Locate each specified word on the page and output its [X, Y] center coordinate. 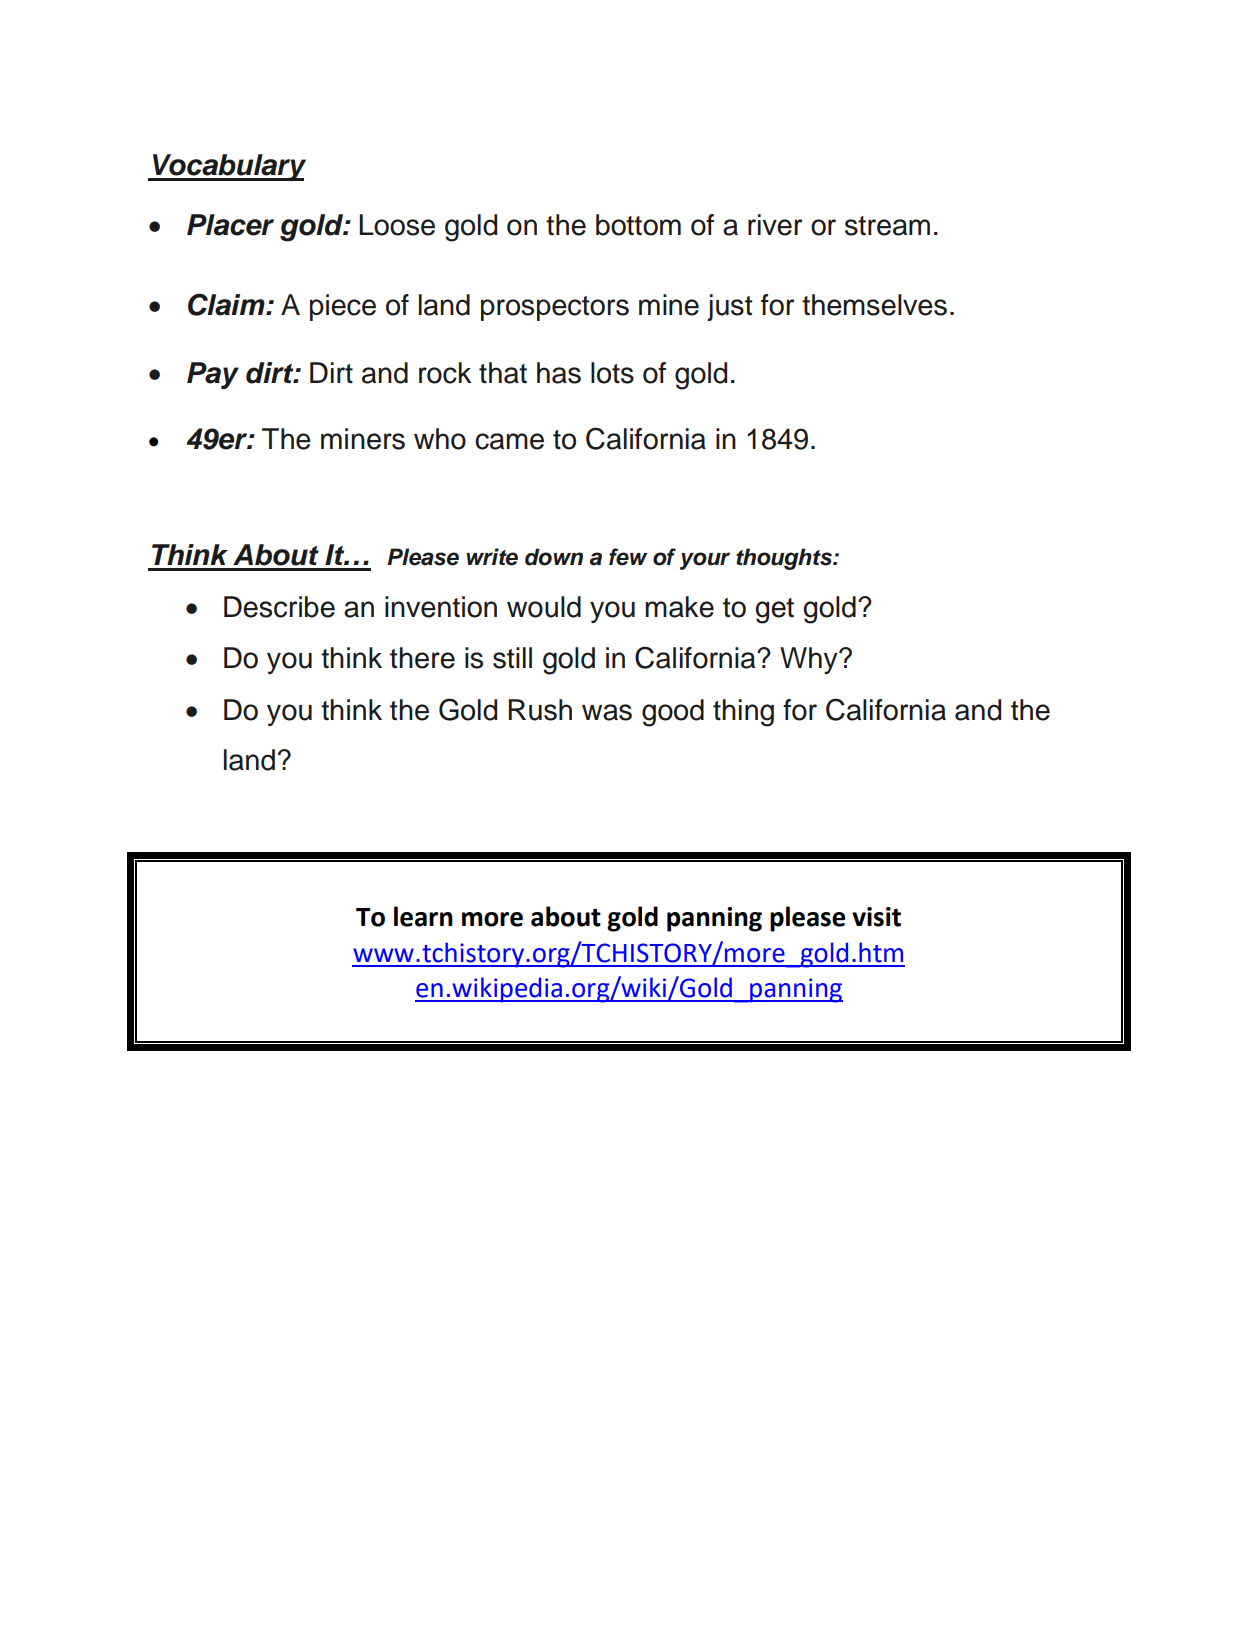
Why [810, 660]
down [554, 557]
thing [743, 713]
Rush [540, 710]
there [422, 658]
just [729, 307]
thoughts [785, 559]
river [775, 225]
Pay [213, 375]
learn [423, 916]
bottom [638, 225]
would [544, 607]
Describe [279, 607]
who [440, 439]
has [559, 373]
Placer [230, 225]
